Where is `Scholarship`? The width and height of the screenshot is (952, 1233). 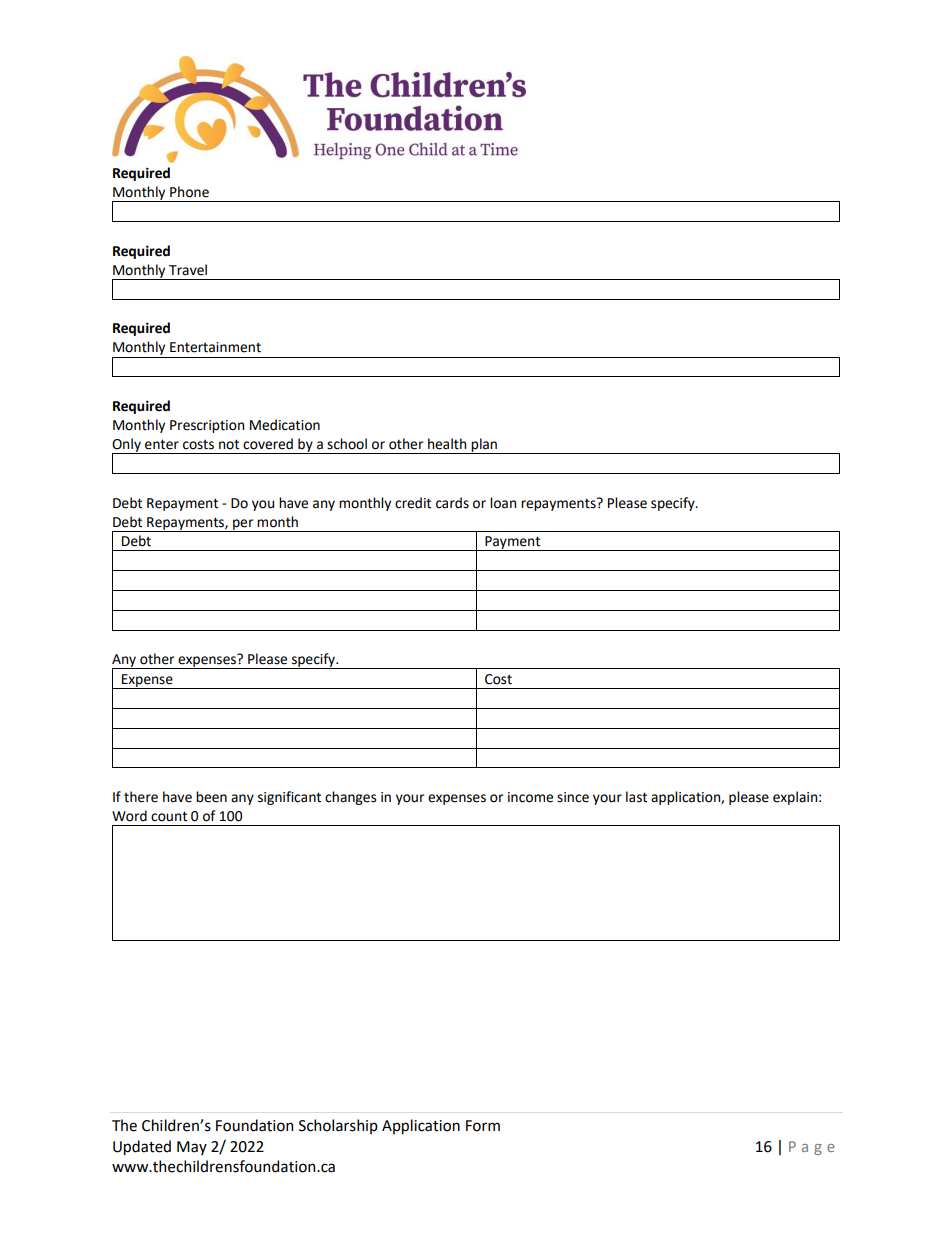
Scholarship is located at coordinates (338, 1126).
